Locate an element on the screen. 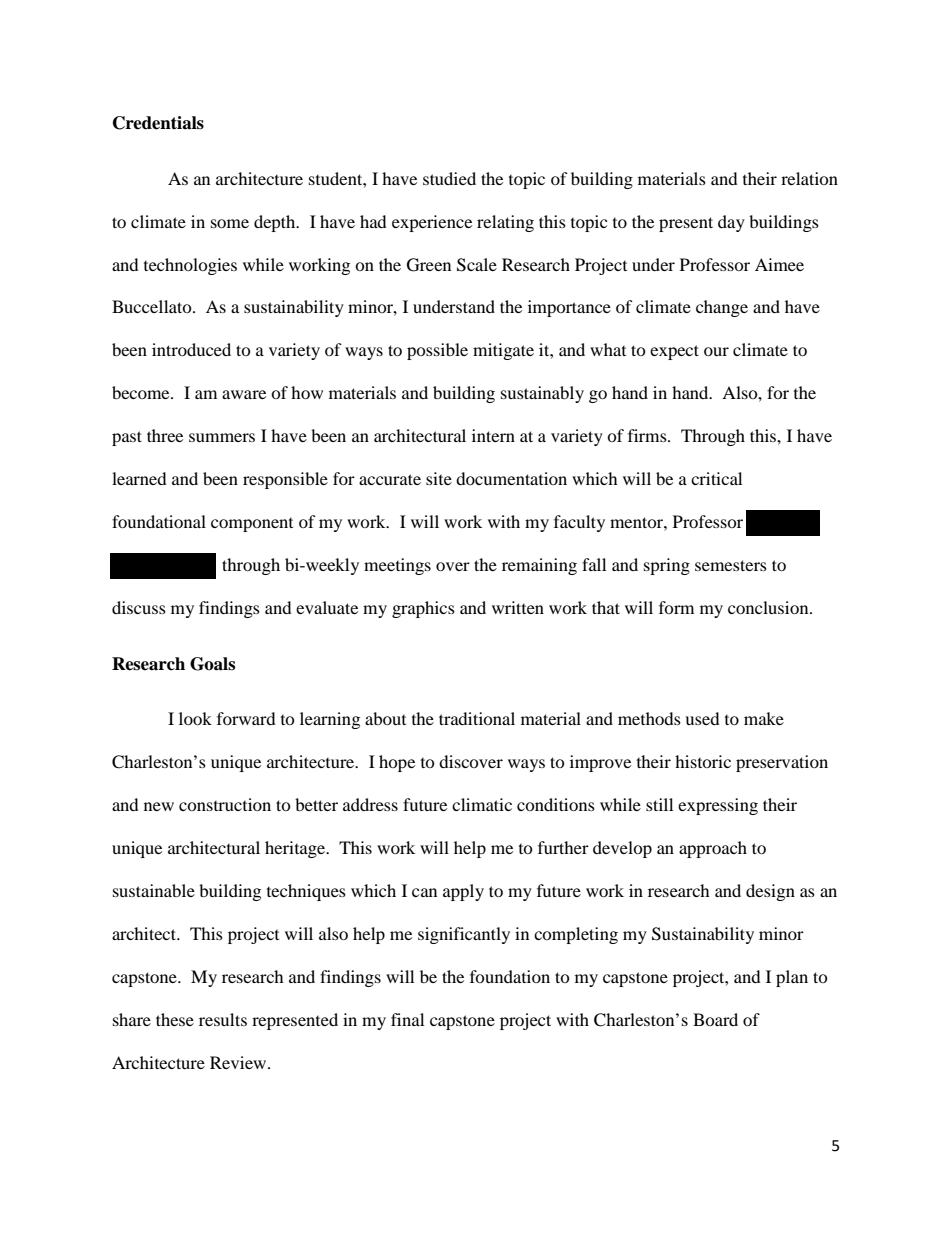  discuss is located at coordinates (139, 607).
